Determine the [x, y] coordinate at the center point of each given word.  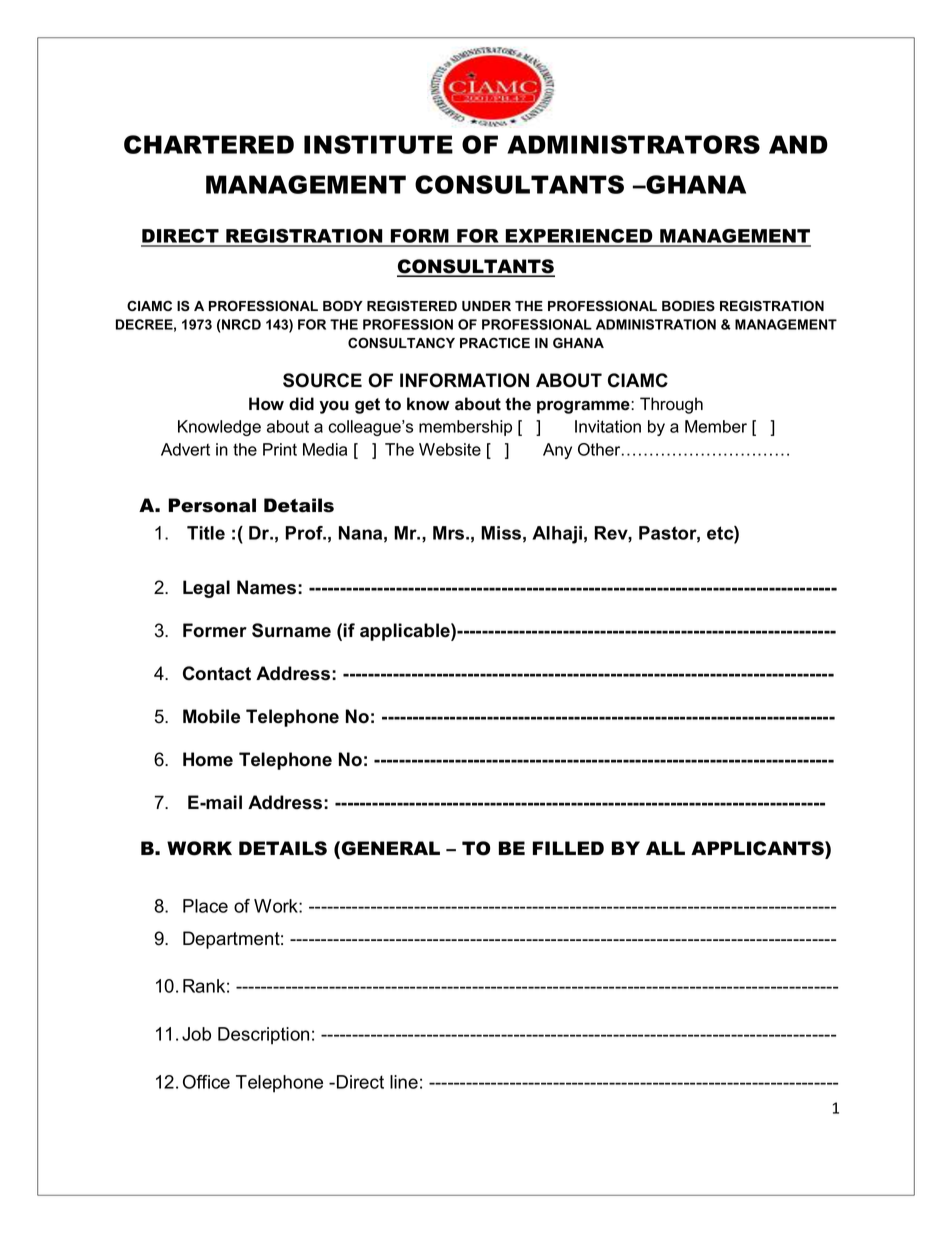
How [266, 404]
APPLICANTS [758, 848]
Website [450, 449]
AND [798, 144]
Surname [291, 630]
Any [557, 451]
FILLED [568, 848]
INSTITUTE [378, 144]
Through [671, 405]
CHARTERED [209, 144]
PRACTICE [495, 342]
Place [205, 906]
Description [263, 1036]
